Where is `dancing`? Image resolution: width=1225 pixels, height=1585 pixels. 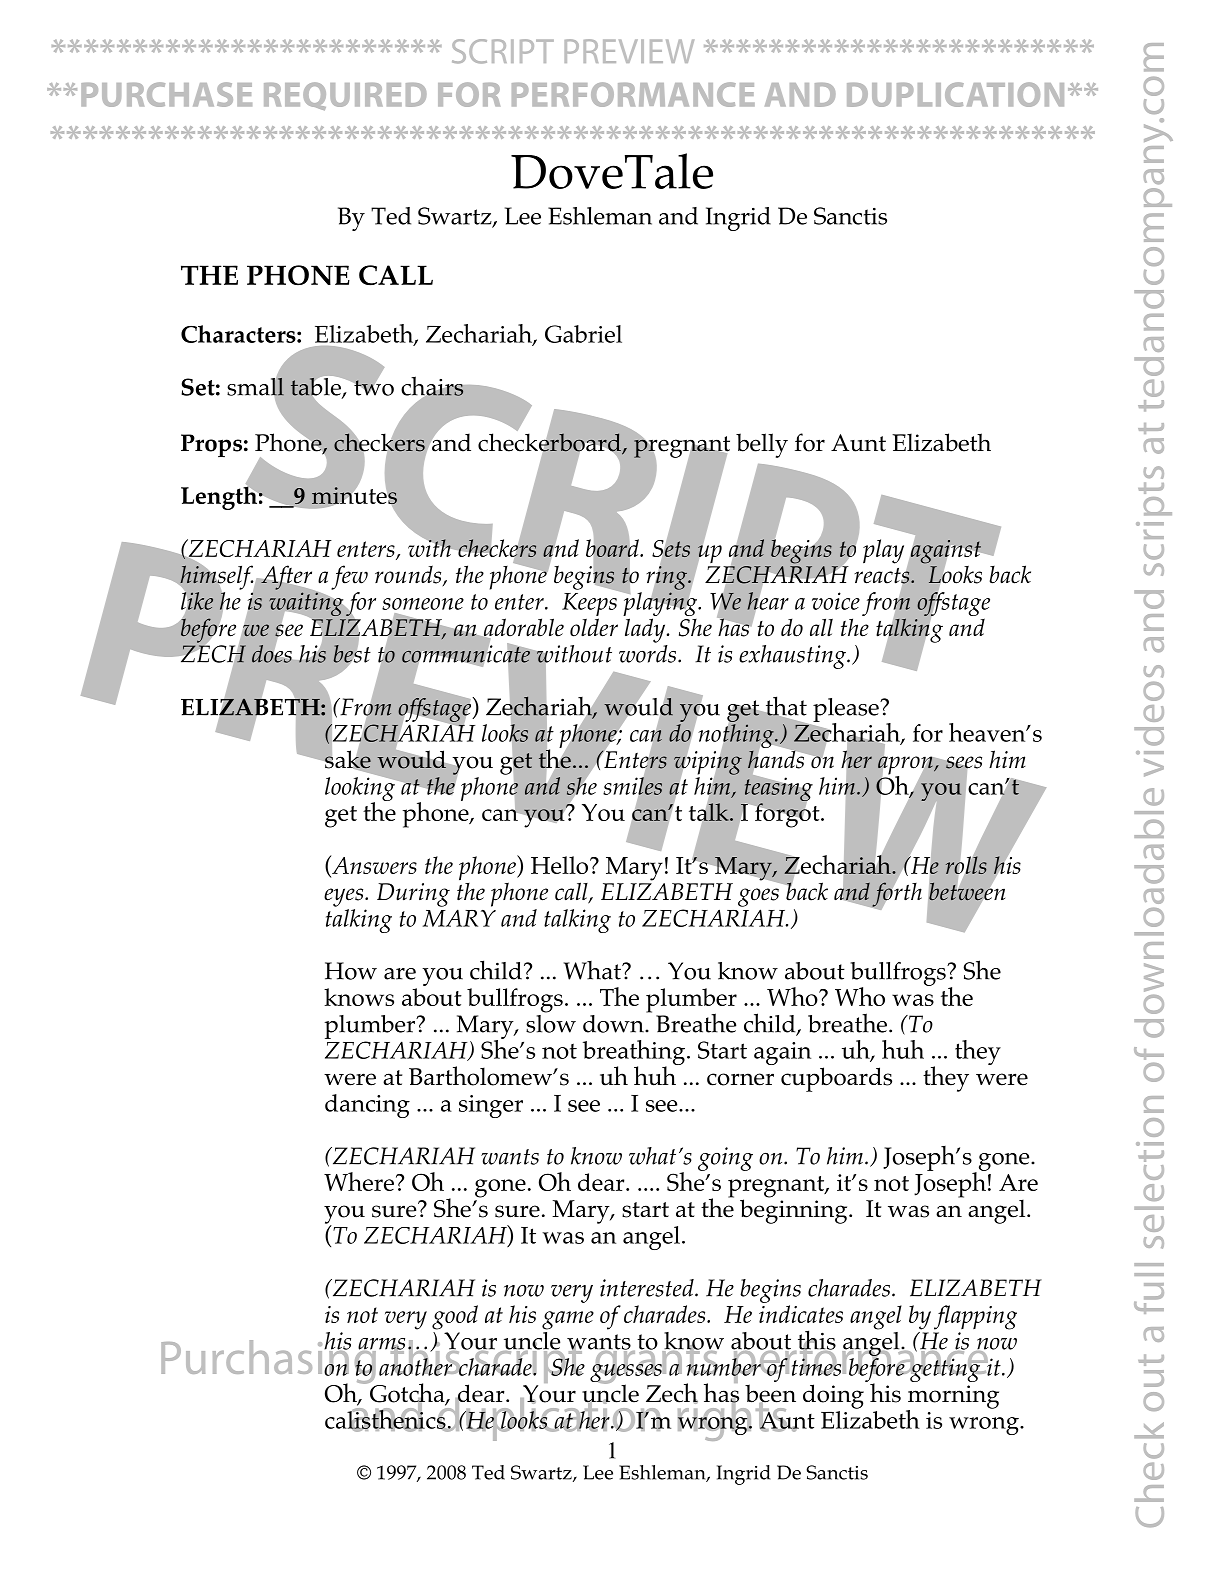
dancing is located at coordinates (367, 1106).
